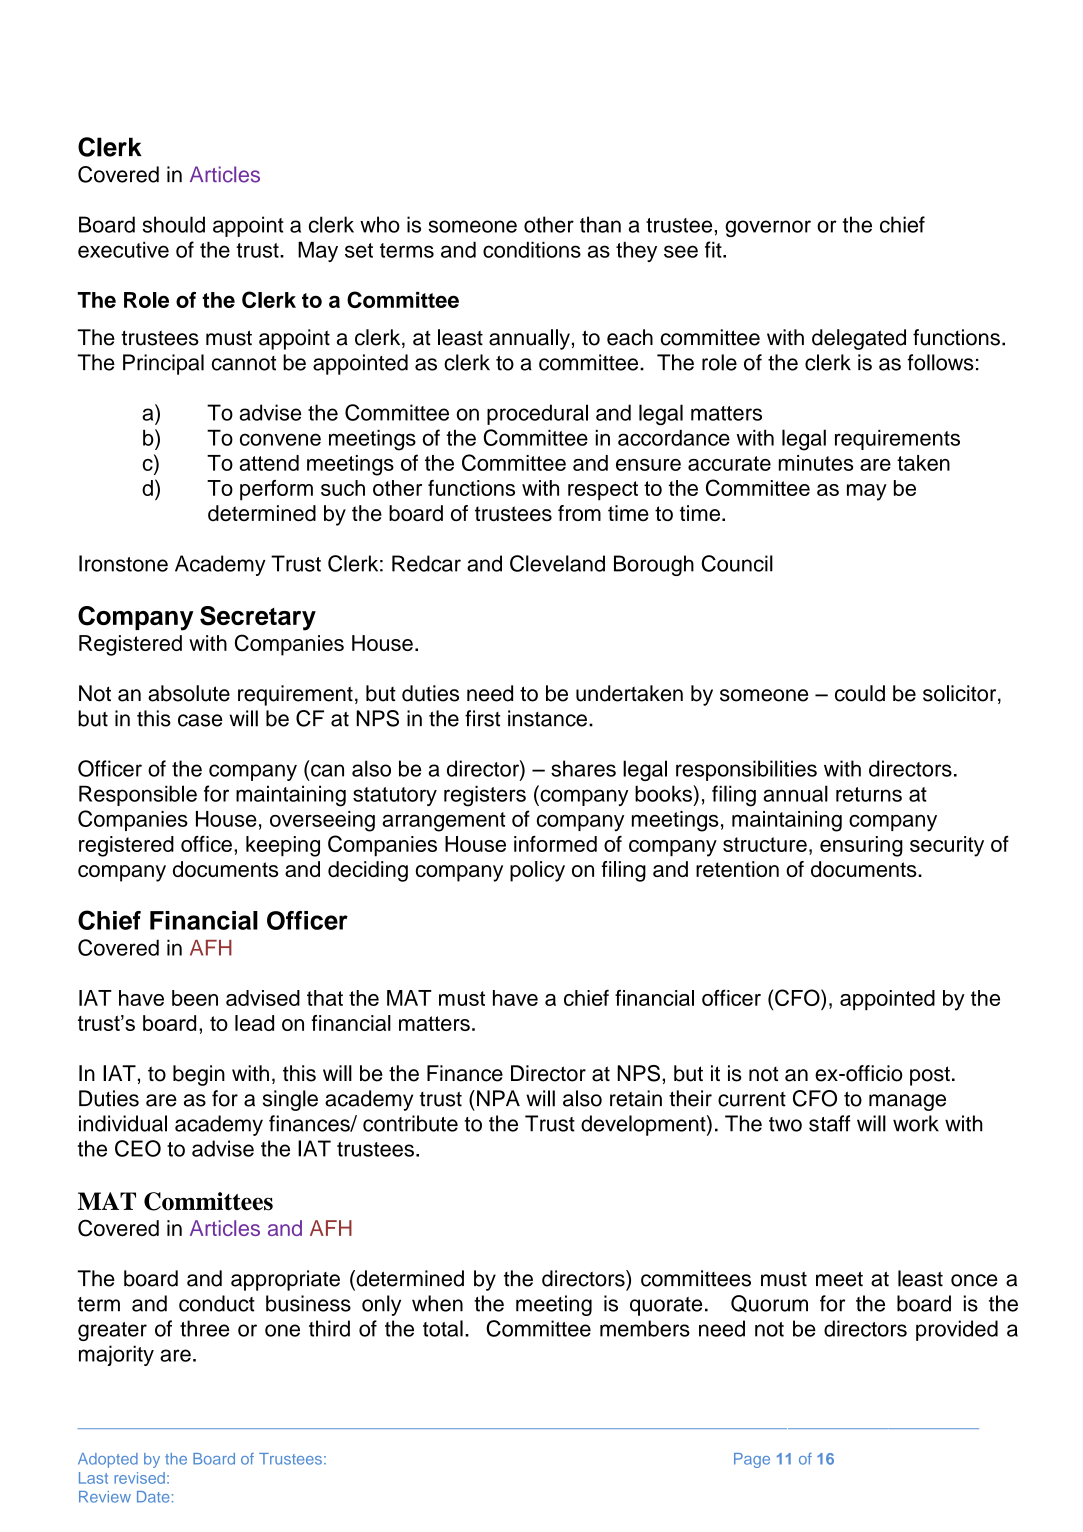 Image resolution: width=1083 pixels, height=1532 pixels. What do you see at coordinates (859, 339) in the screenshot?
I see `delegated` at bounding box center [859, 339].
